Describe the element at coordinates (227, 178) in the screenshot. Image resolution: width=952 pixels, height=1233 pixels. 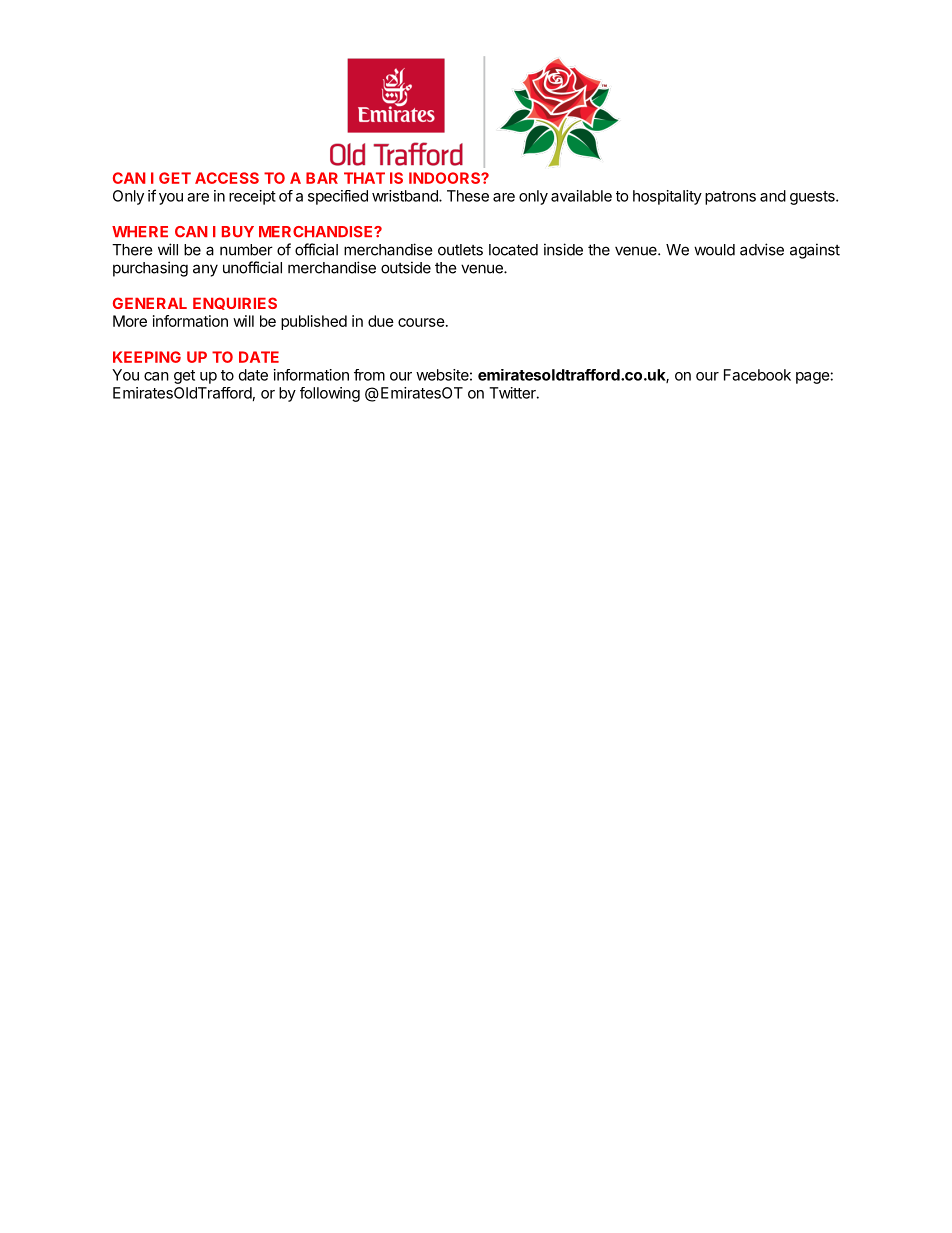
I see `ACCESS` at that location.
